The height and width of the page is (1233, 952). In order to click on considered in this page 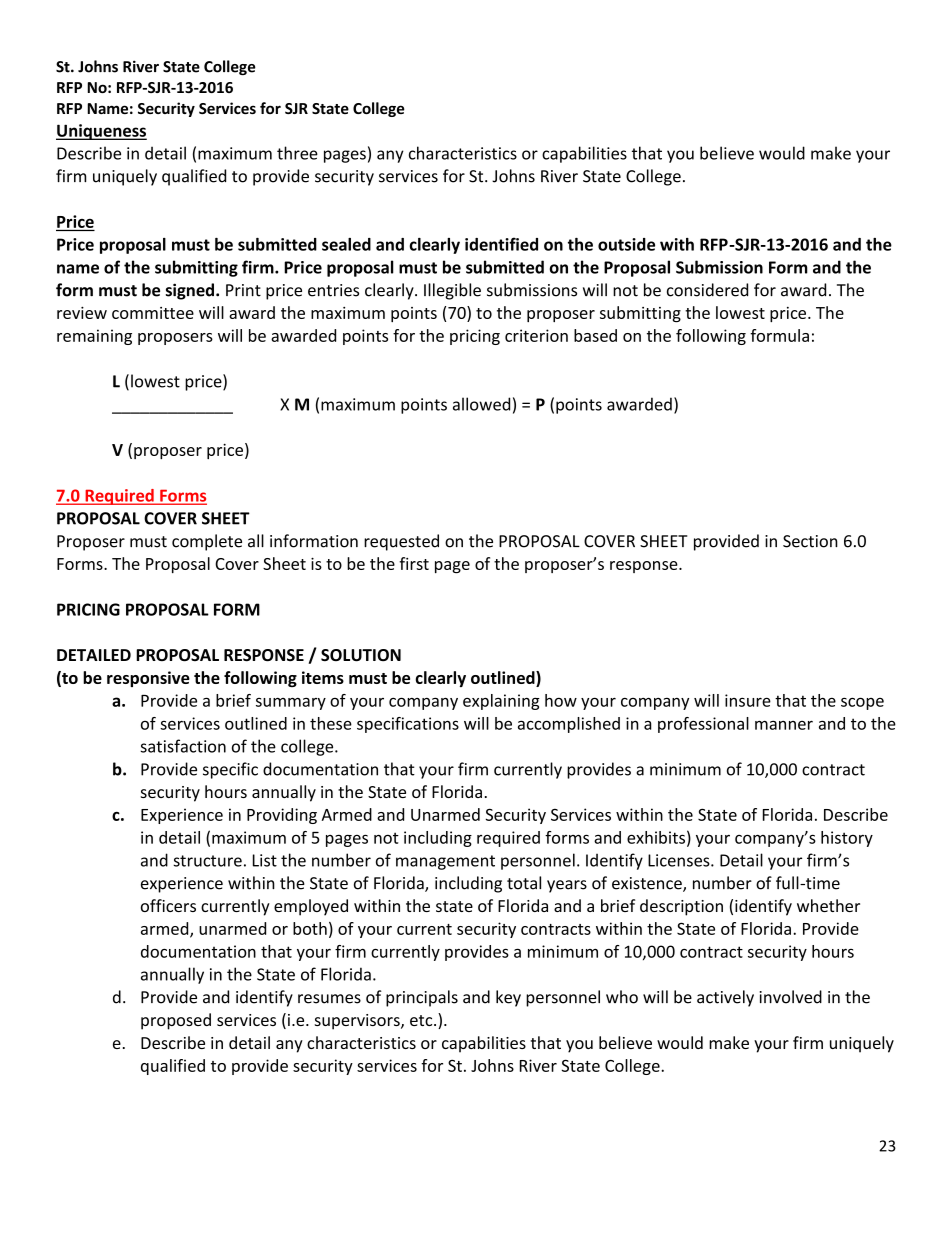, I will do `click(707, 290)`.
